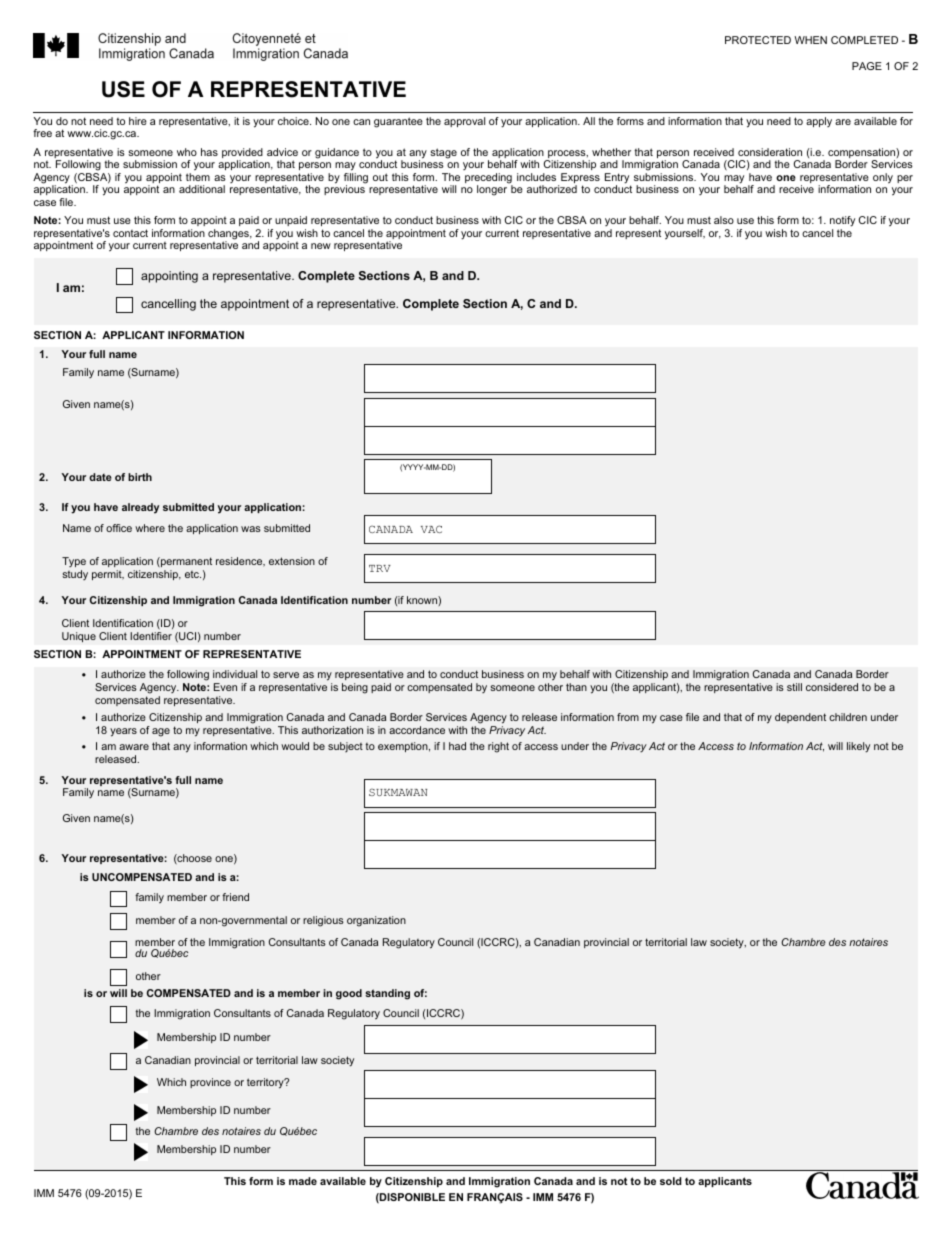  What do you see at coordinates (758, 40) in the screenshot?
I see `PROTECTED` at bounding box center [758, 40].
